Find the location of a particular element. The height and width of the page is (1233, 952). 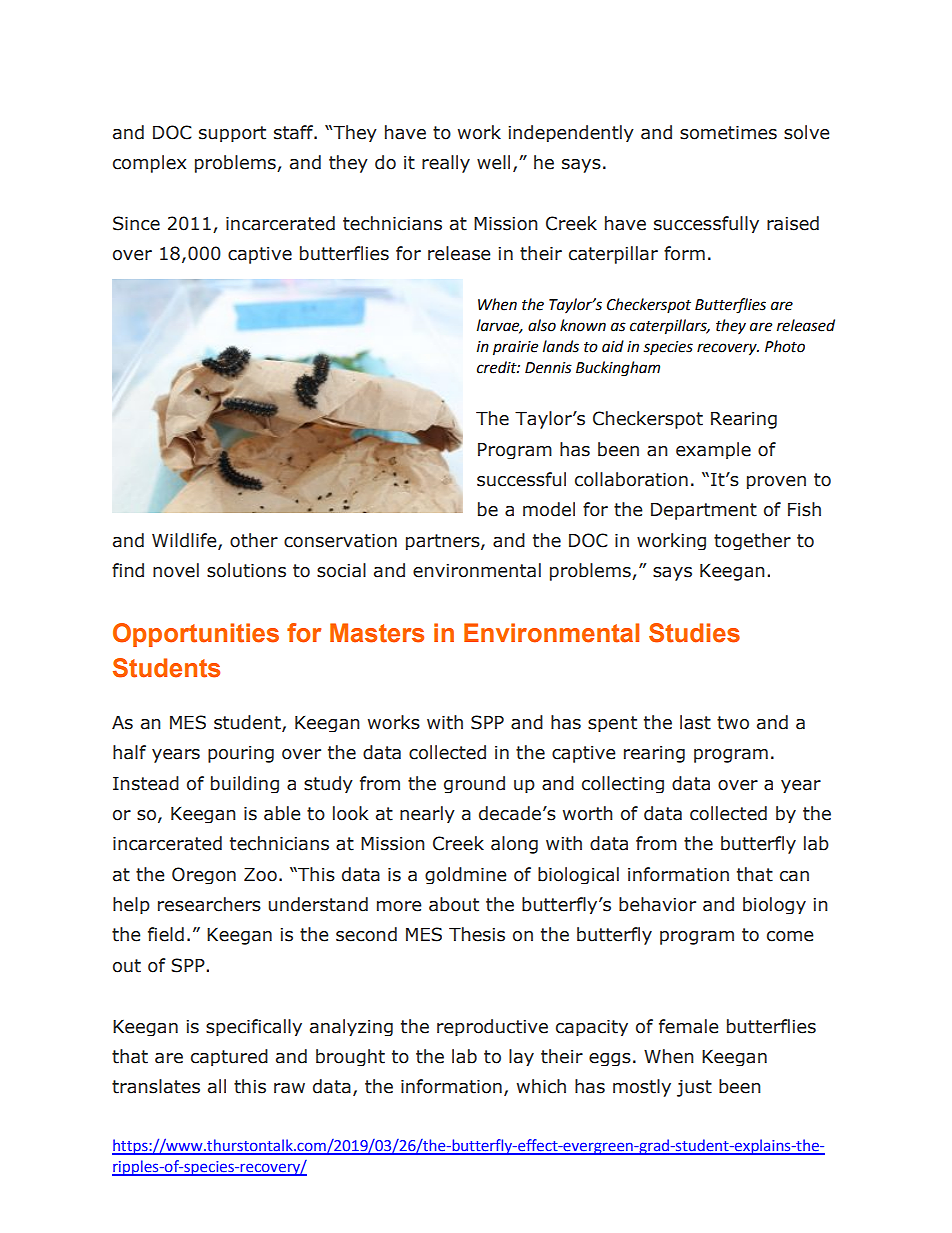

Studies is located at coordinates (694, 633).
